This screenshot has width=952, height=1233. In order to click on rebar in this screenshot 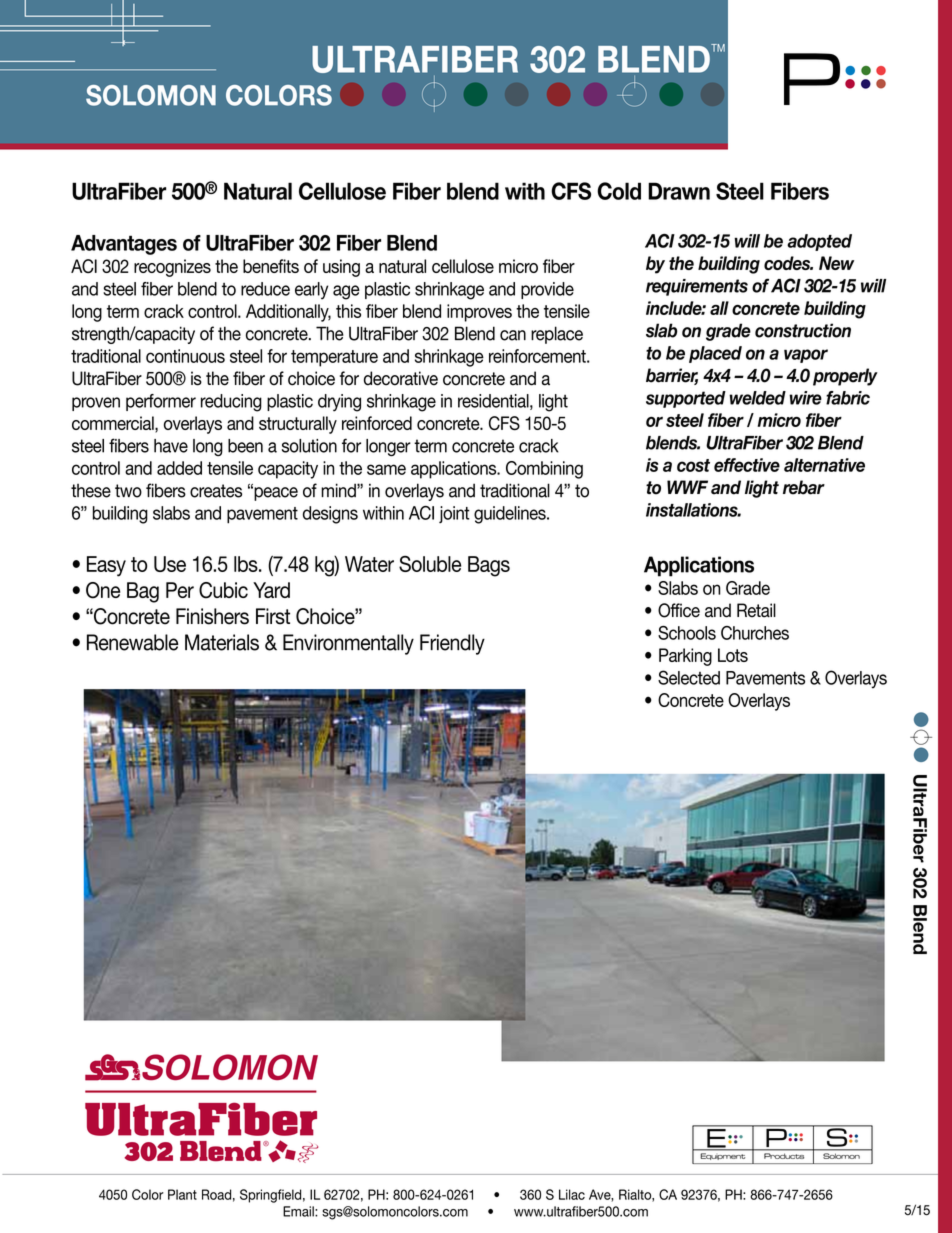, I will do `click(804, 487)`.
